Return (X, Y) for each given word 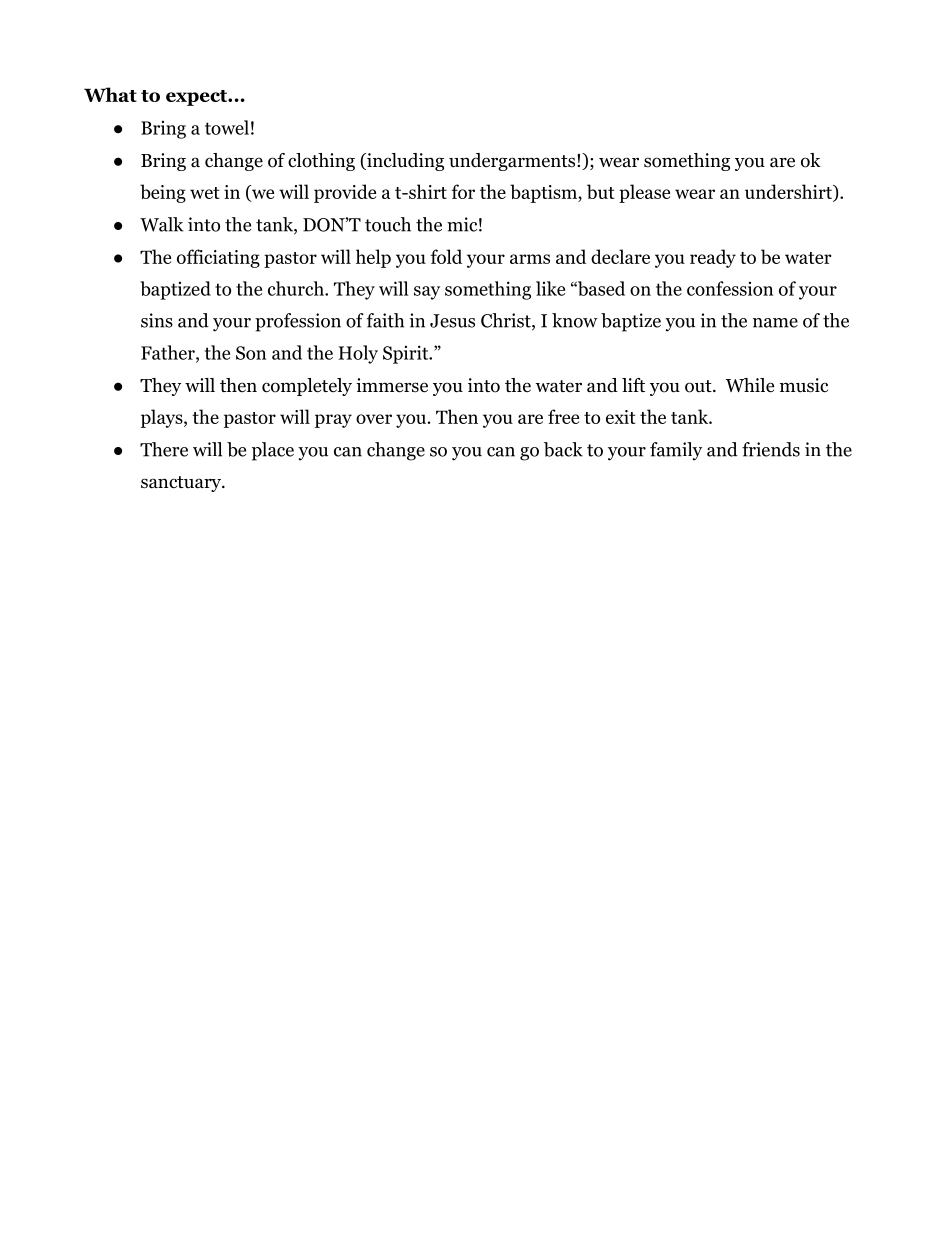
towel (227, 127)
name (775, 323)
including (404, 162)
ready (713, 258)
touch (388, 224)
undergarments (513, 162)
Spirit (407, 354)
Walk (161, 224)
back (563, 449)
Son (251, 353)
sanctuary (182, 484)
